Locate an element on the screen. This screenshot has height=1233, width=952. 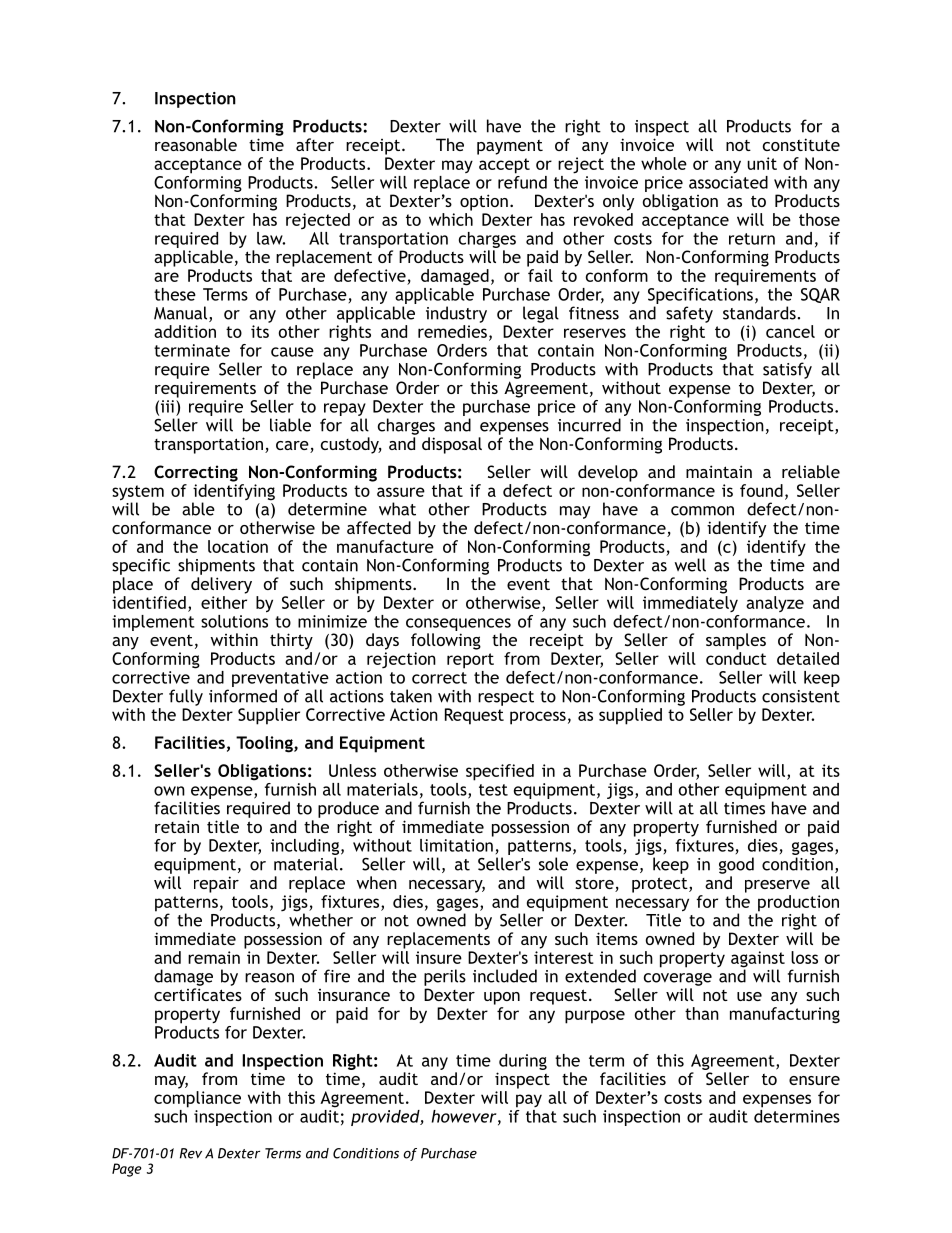
compliance is located at coordinates (197, 1099).
